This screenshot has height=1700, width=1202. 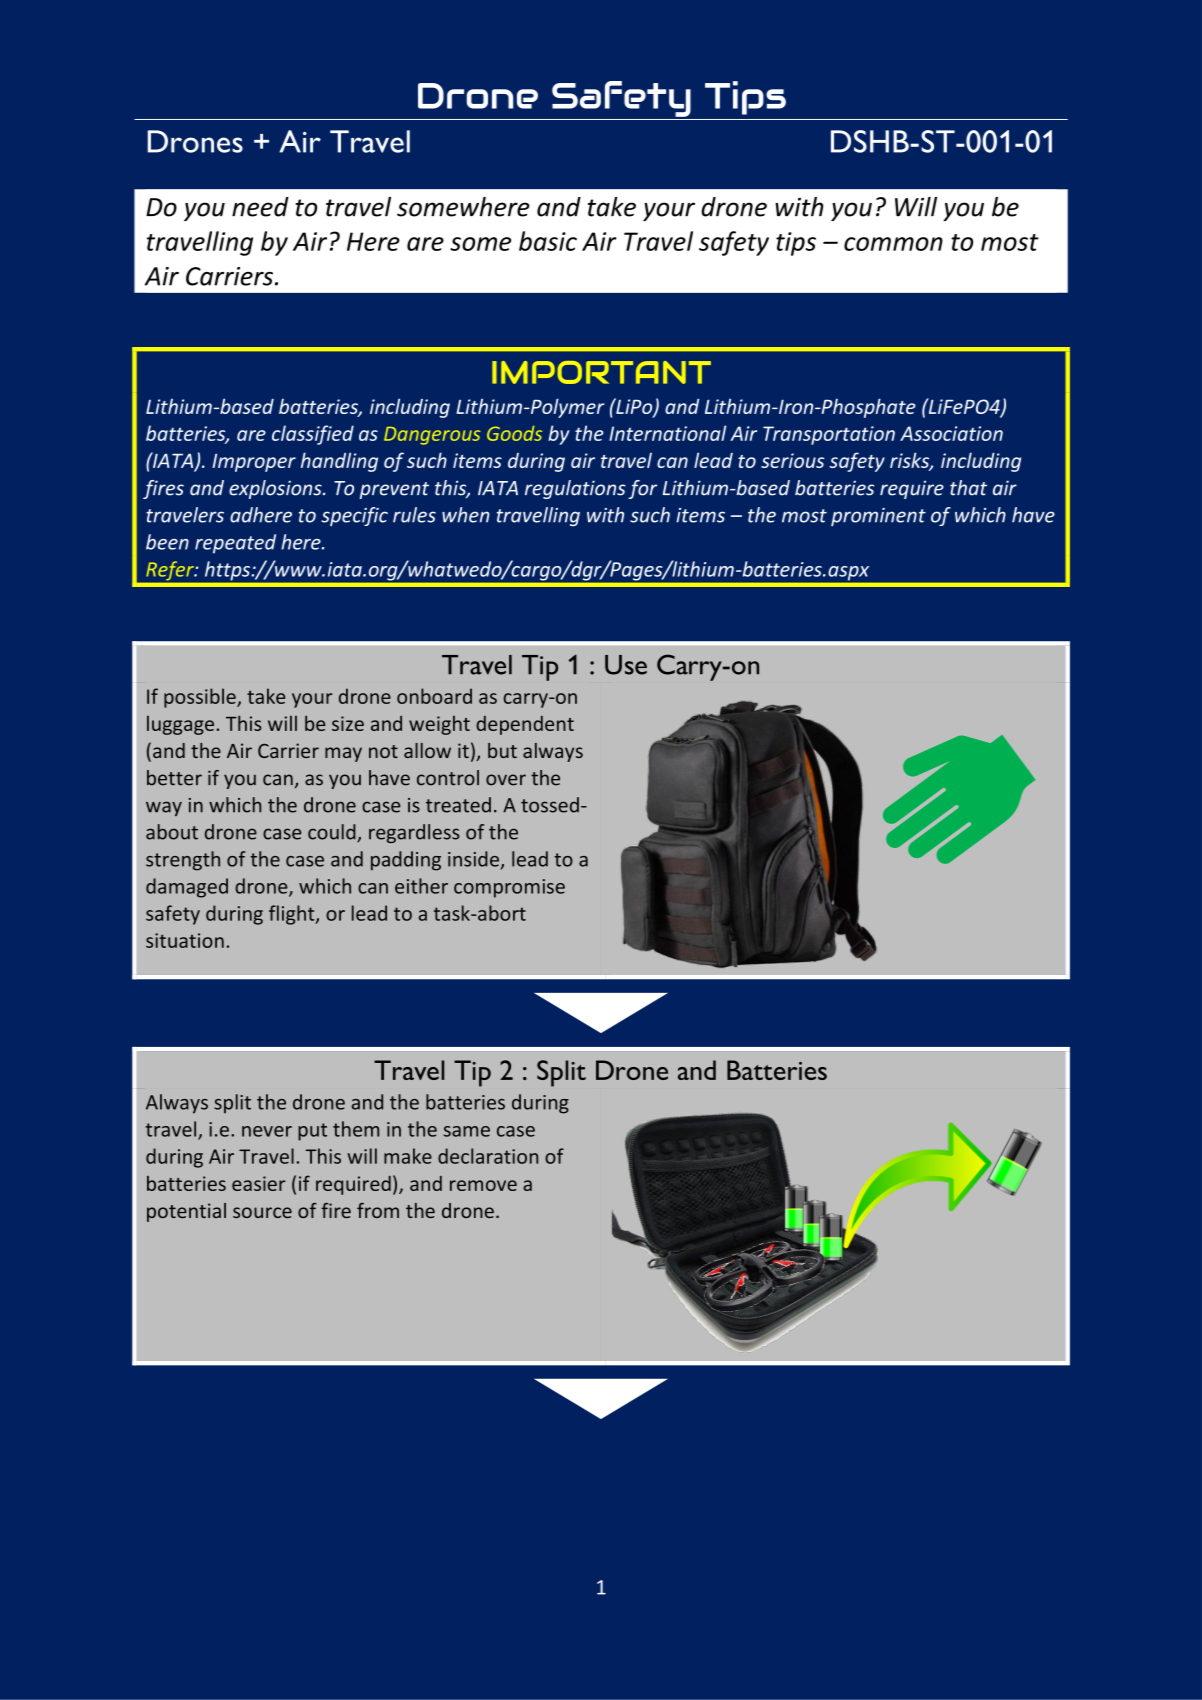 I want to click on flight, so click(x=293, y=915).
